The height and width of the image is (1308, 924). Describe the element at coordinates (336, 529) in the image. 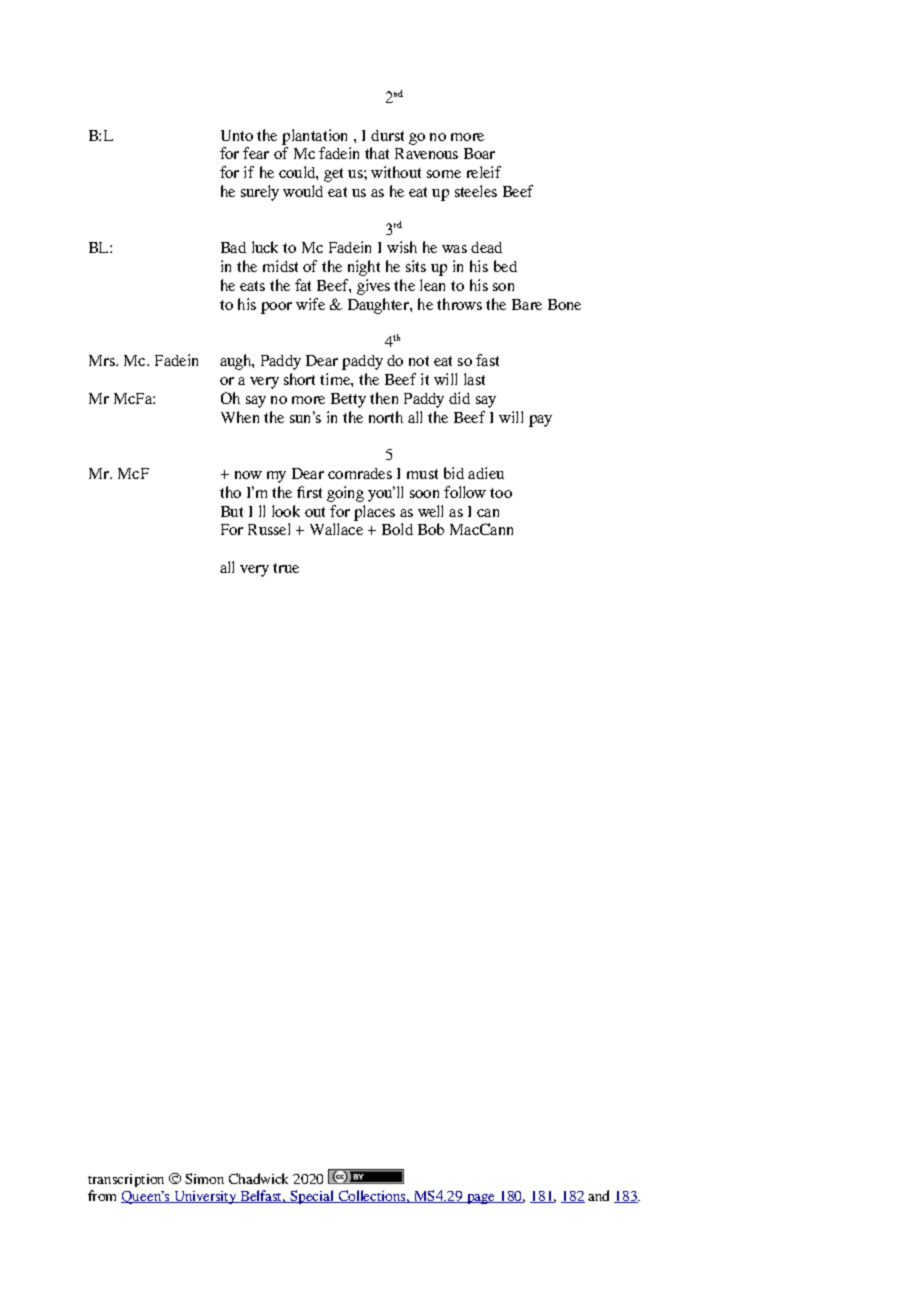

I see `Wallace` at that location.
